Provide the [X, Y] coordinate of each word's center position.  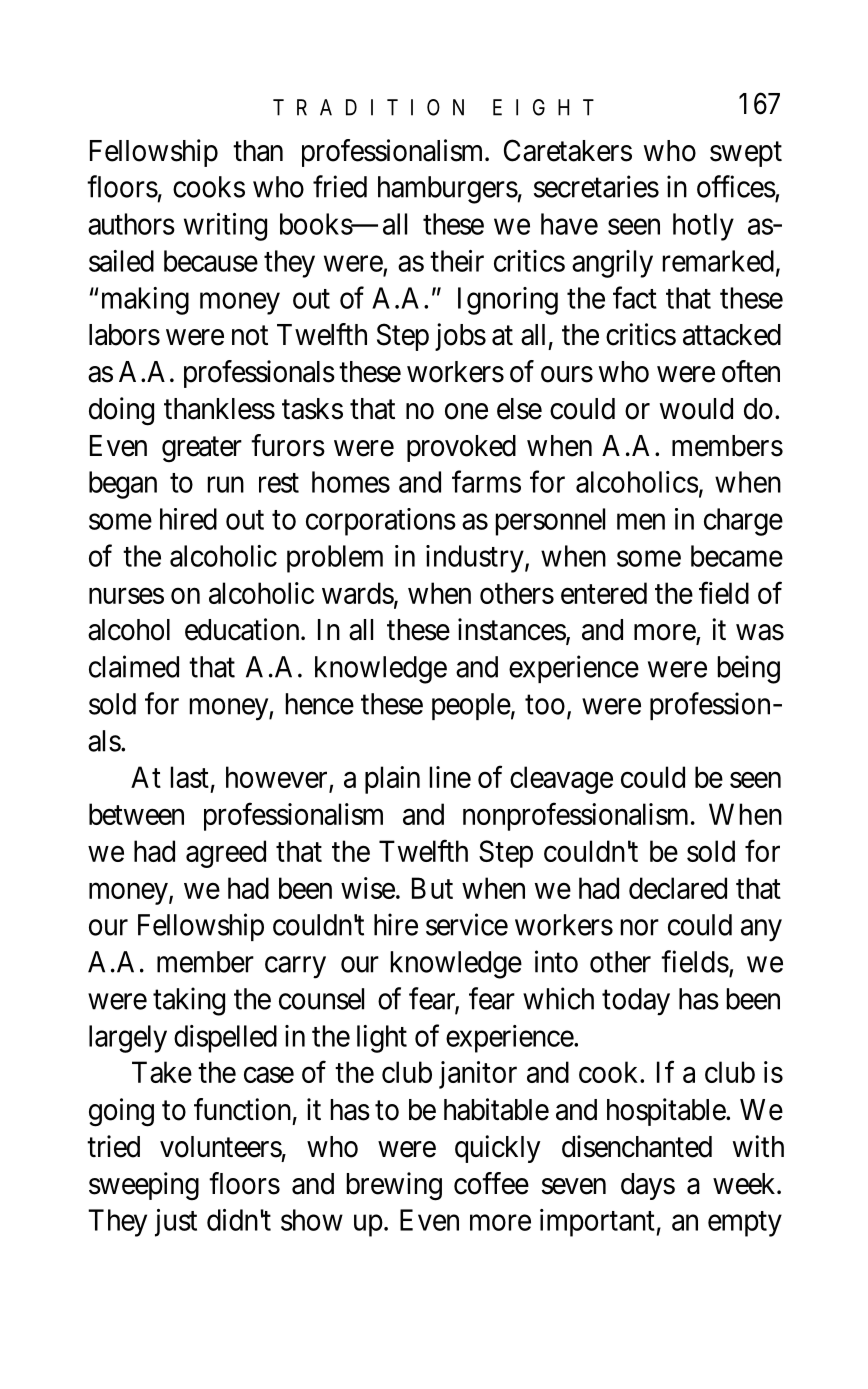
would [696, 409]
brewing [394, 1186]
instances [512, 630]
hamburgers [448, 190]
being [749, 669]
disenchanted [637, 1146]
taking [189, 1001]
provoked [461, 448]
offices [736, 186]
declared [678, 888]
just [176, 1223]
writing [225, 227]
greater [202, 450]
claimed [134, 666]
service [467, 924]
